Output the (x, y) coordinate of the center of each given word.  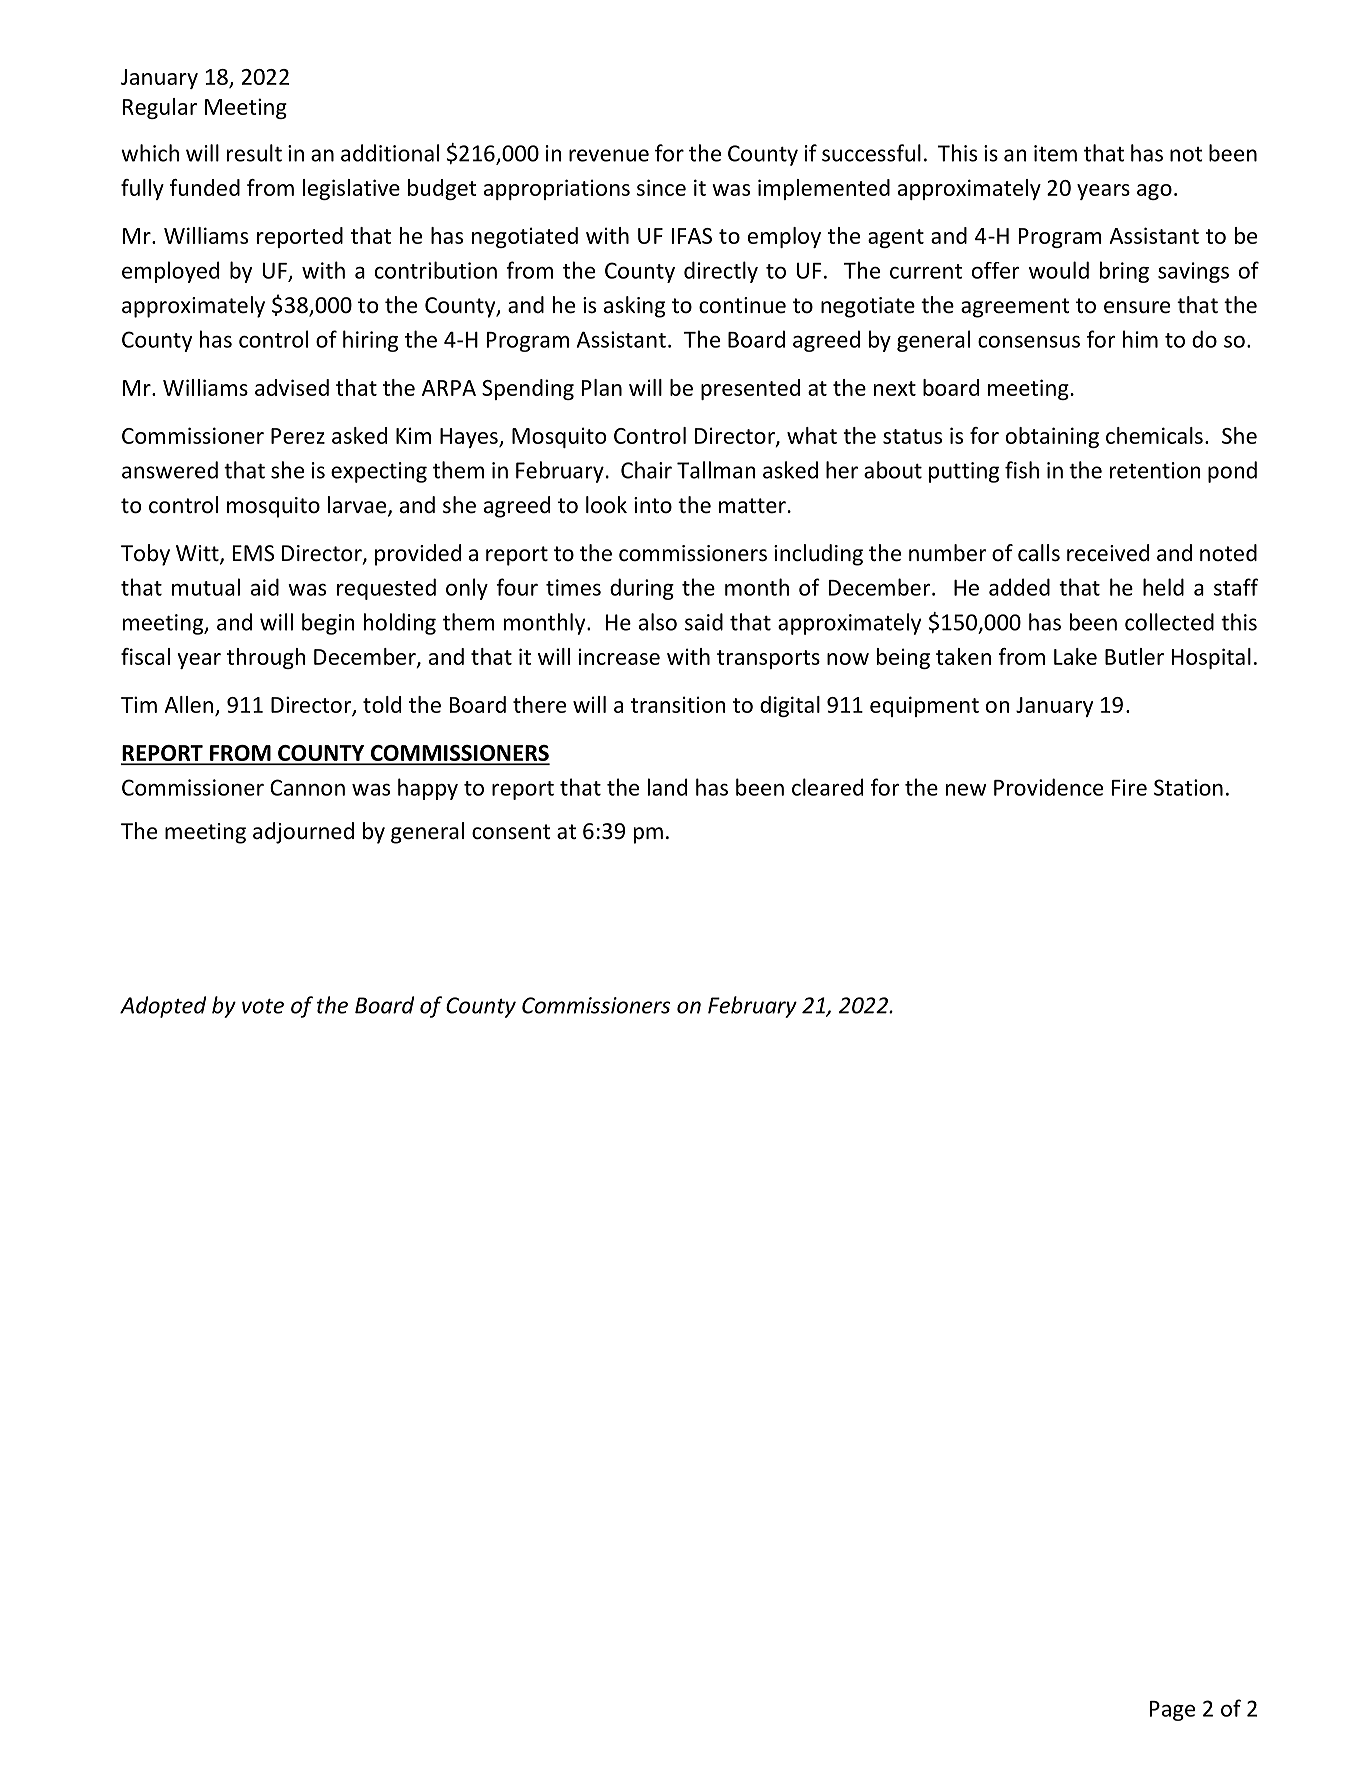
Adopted (163, 1007)
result (254, 153)
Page (1172, 1711)
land (667, 787)
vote (263, 1006)
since (661, 187)
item (1055, 153)
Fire (1129, 787)
